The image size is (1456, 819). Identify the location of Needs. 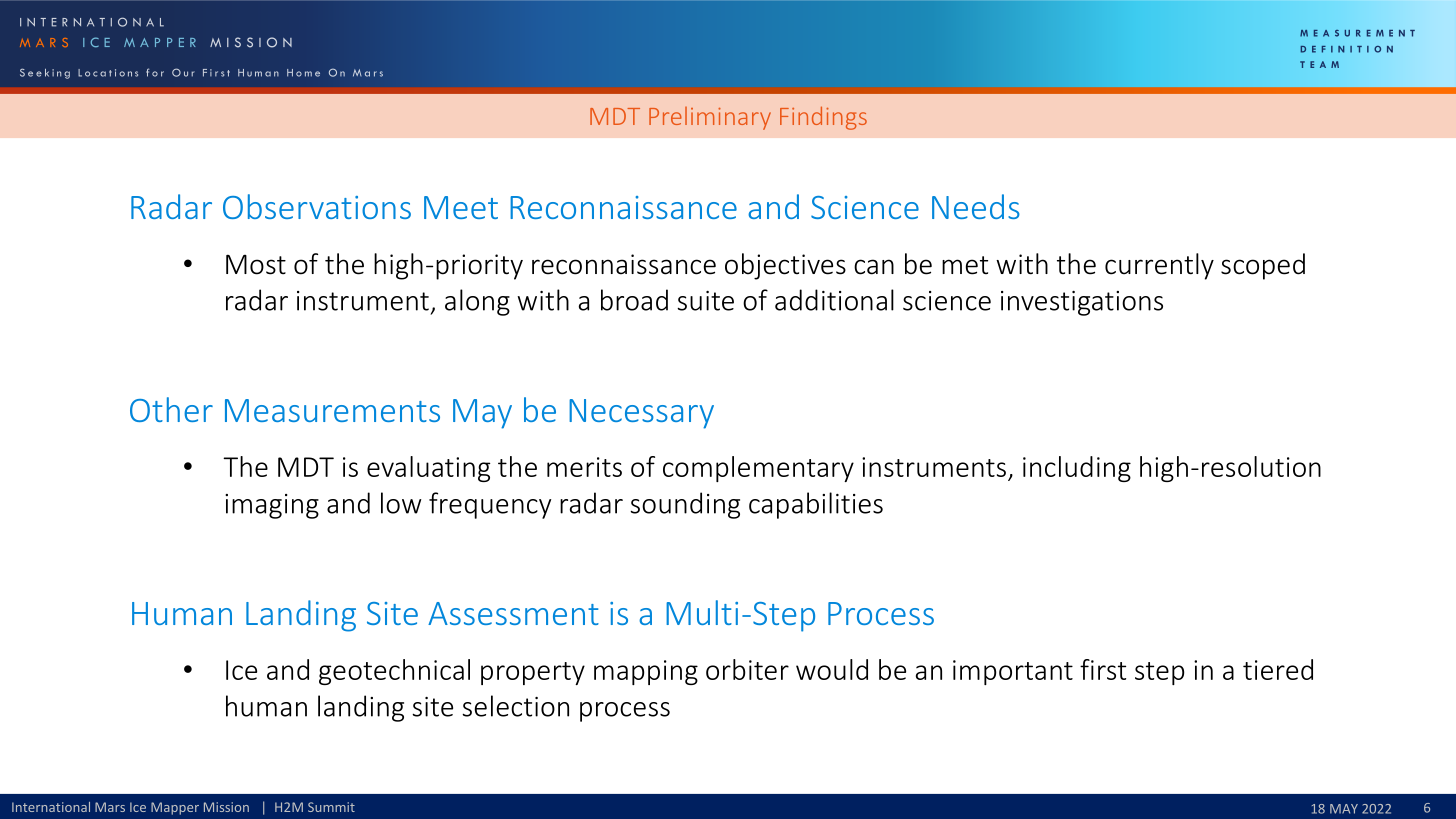
(976, 206).
